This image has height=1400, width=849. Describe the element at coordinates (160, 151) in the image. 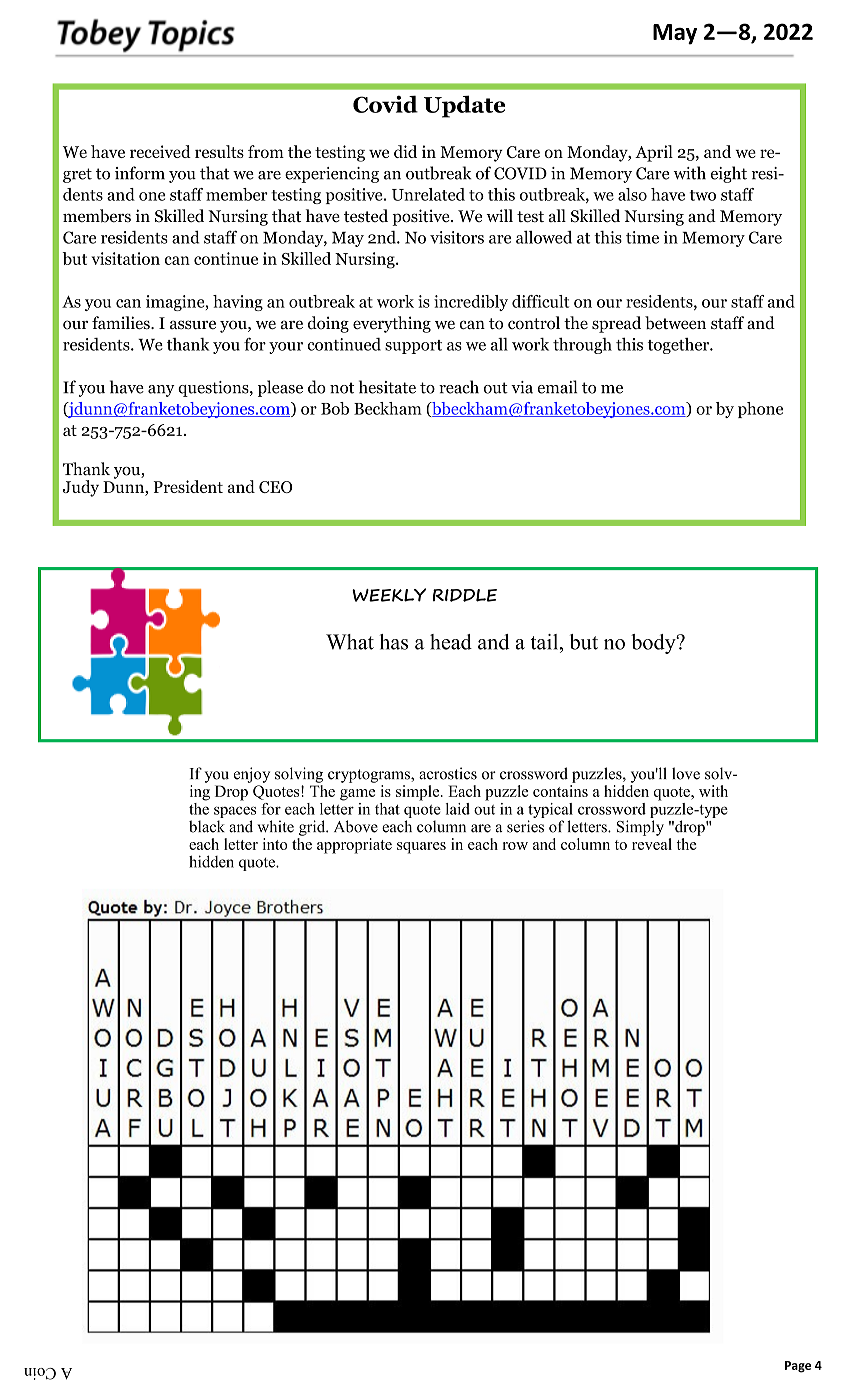

I see `received` at that location.
